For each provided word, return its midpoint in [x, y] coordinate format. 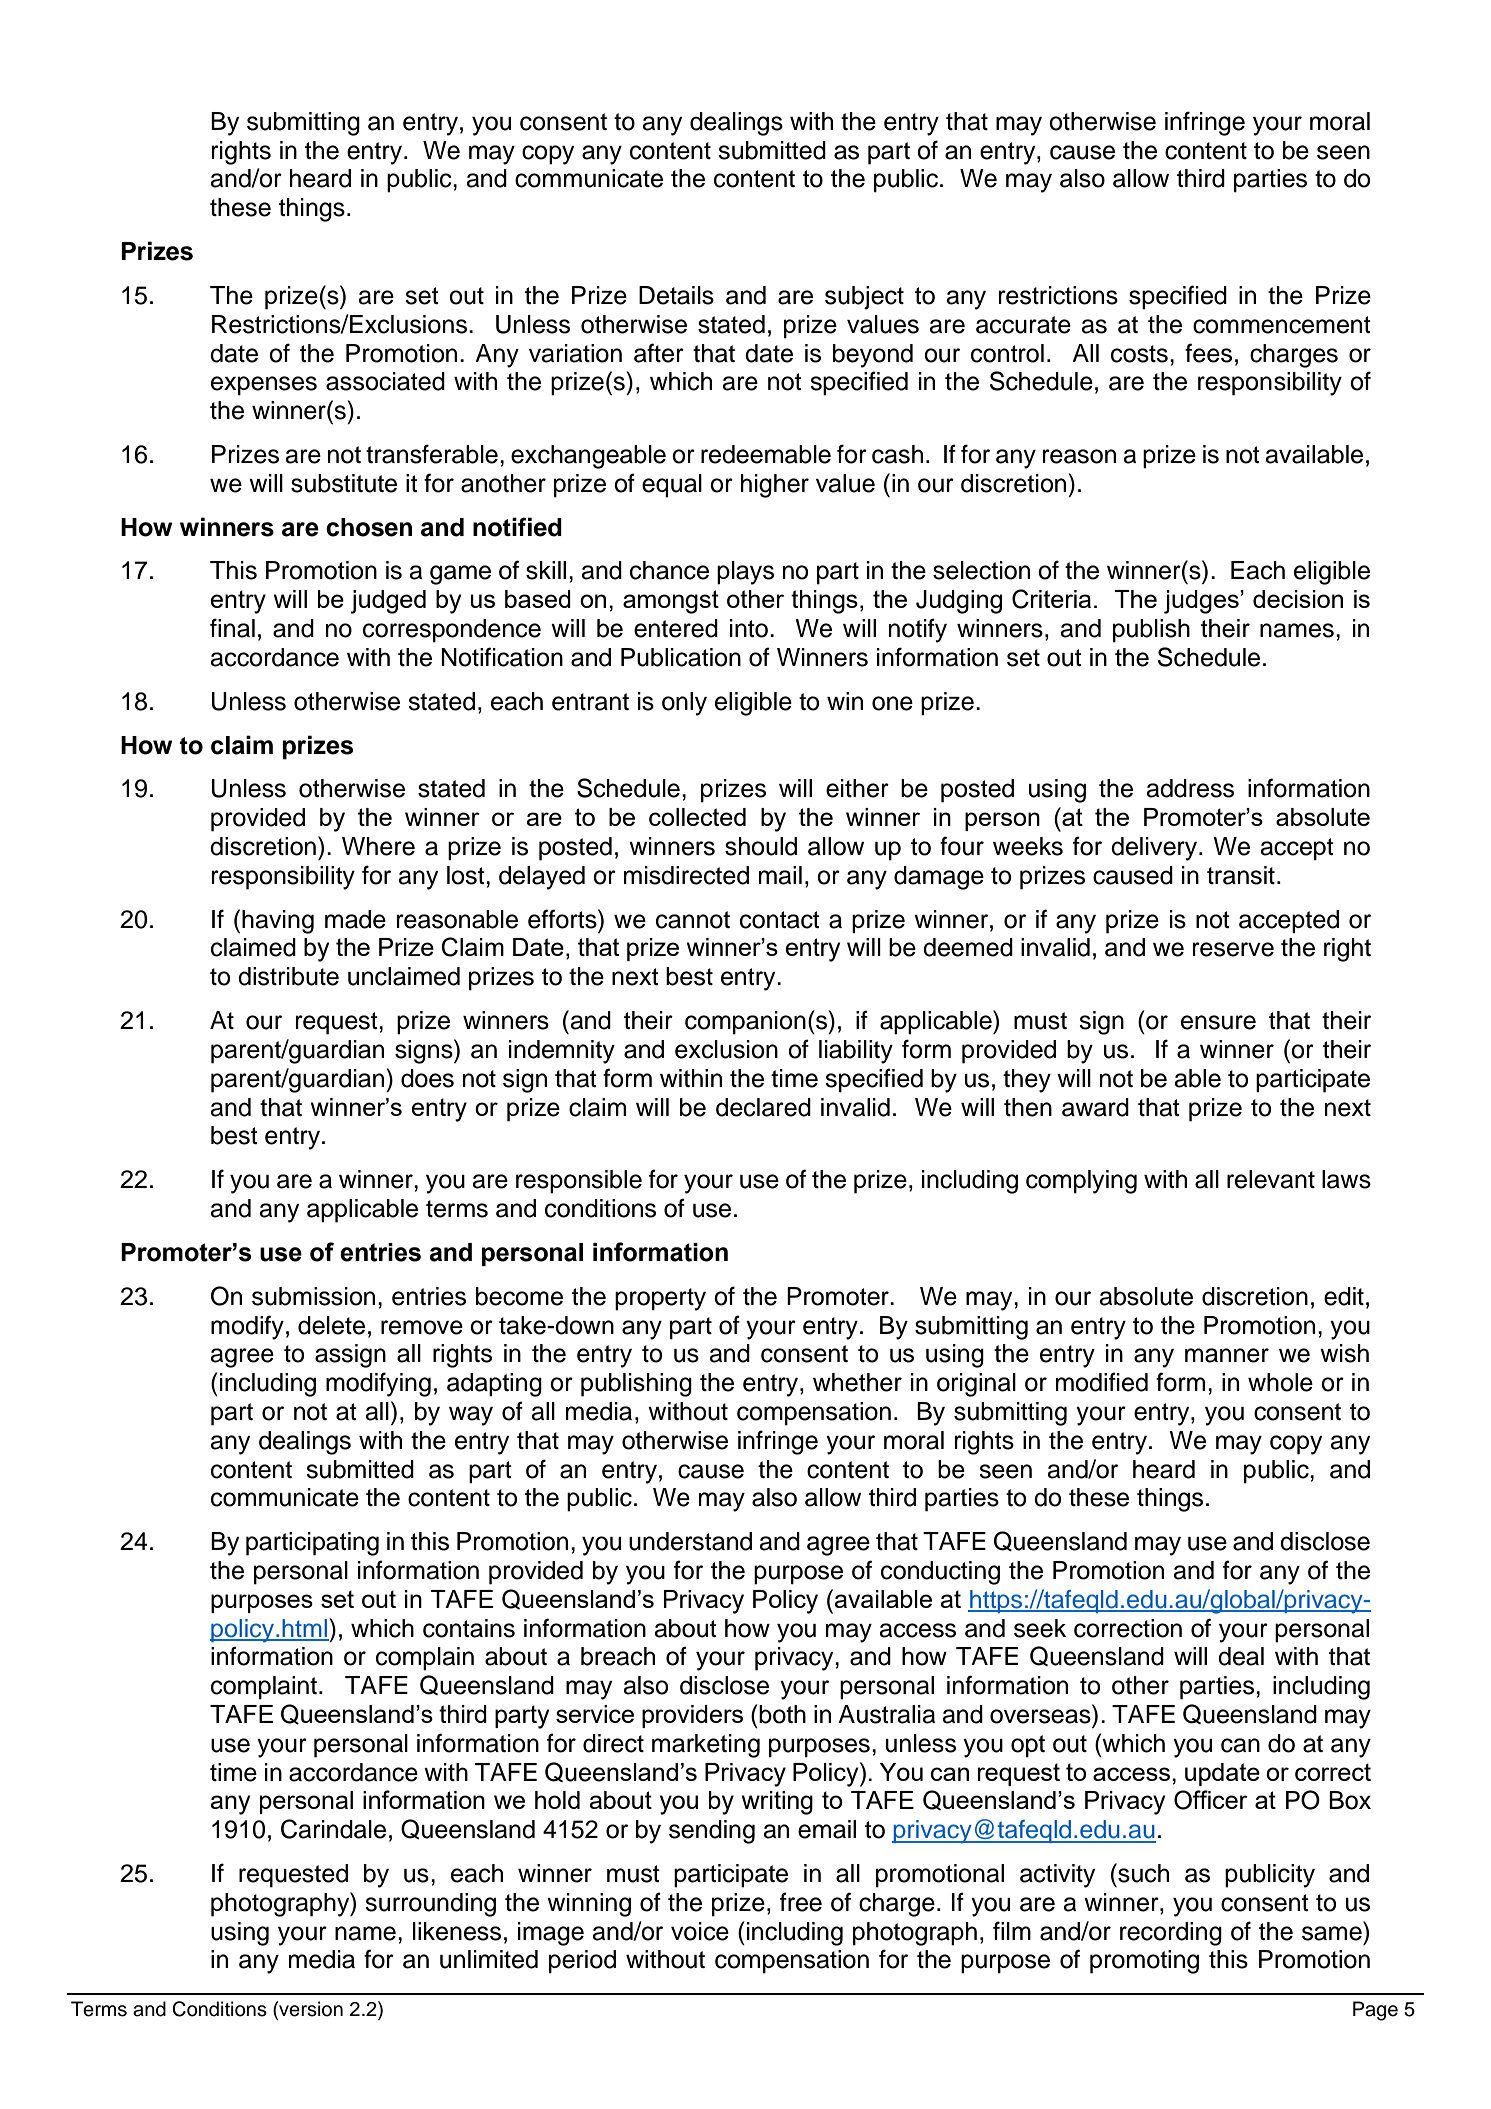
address [1190, 788]
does [427, 1078]
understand [690, 1541]
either [857, 788]
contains [469, 1628]
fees [1208, 353]
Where [378, 846]
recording [1171, 1934]
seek [1040, 1628]
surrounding [430, 1905]
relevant [1271, 1179]
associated [385, 381]
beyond [873, 356]
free [801, 1902]
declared [763, 1107]
